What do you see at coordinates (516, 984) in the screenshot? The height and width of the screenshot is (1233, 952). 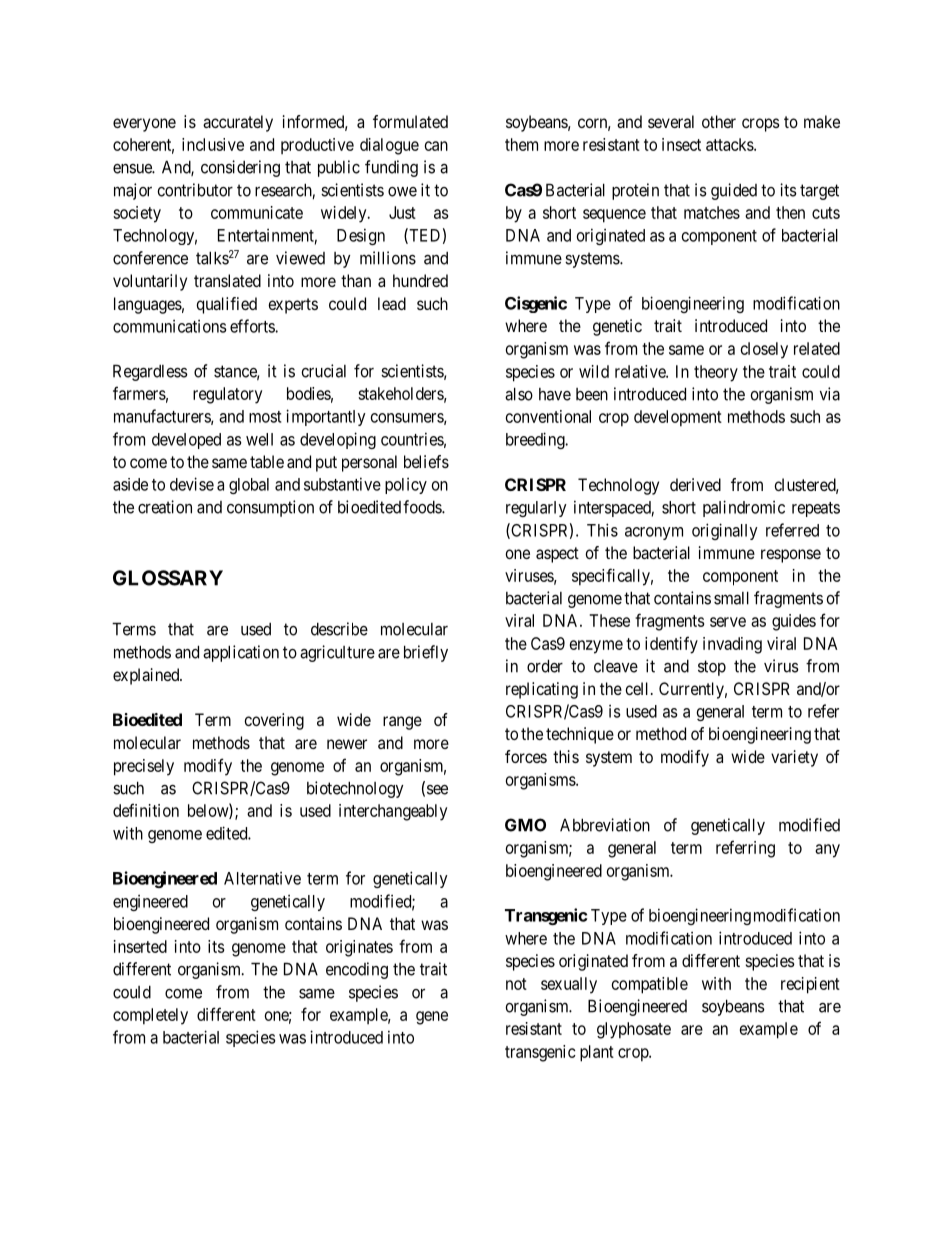 I see `not` at bounding box center [516, 984].
